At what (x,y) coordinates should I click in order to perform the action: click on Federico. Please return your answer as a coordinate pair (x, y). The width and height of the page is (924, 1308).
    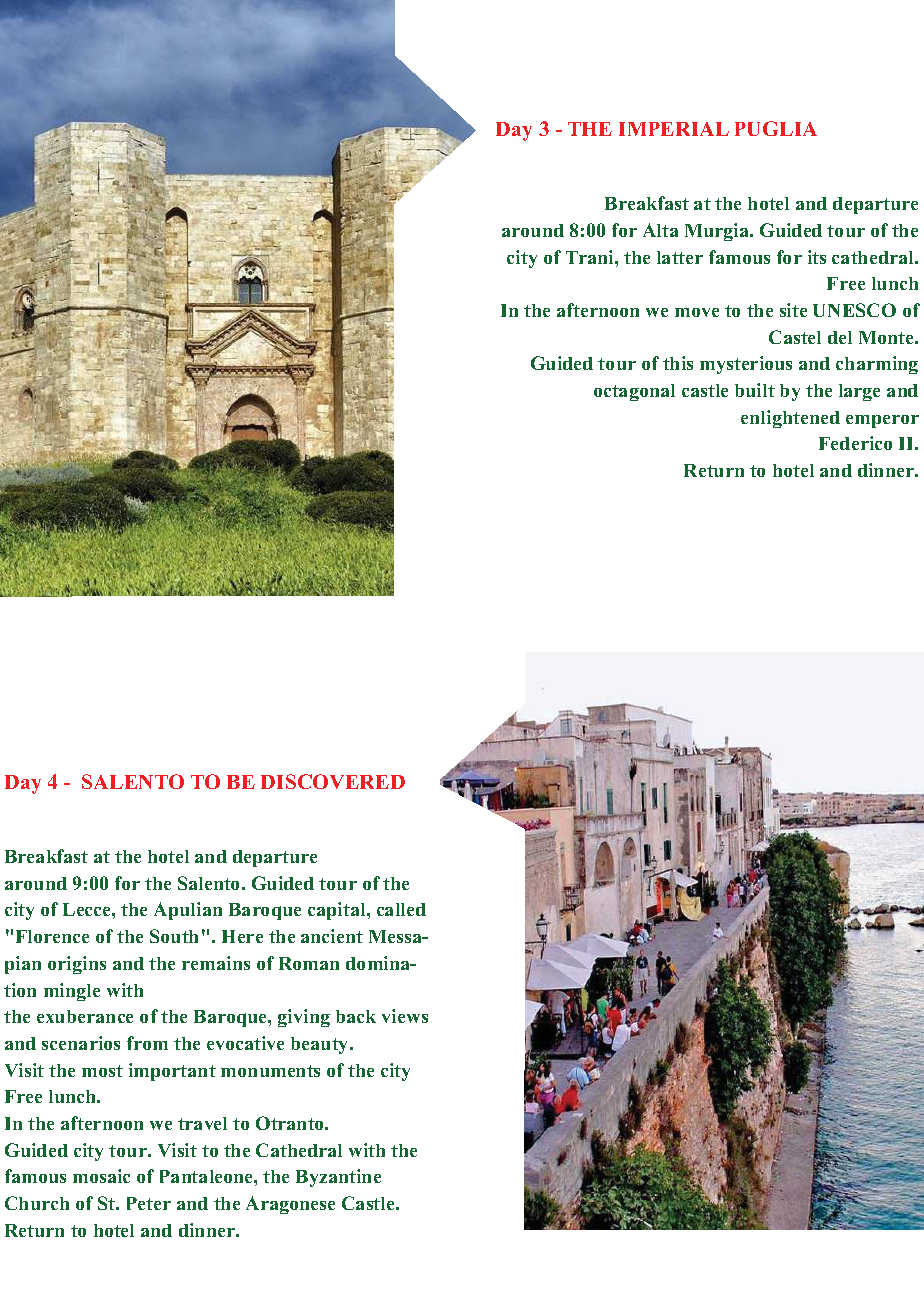
    Looking at the image, I should click on (855, 443).
